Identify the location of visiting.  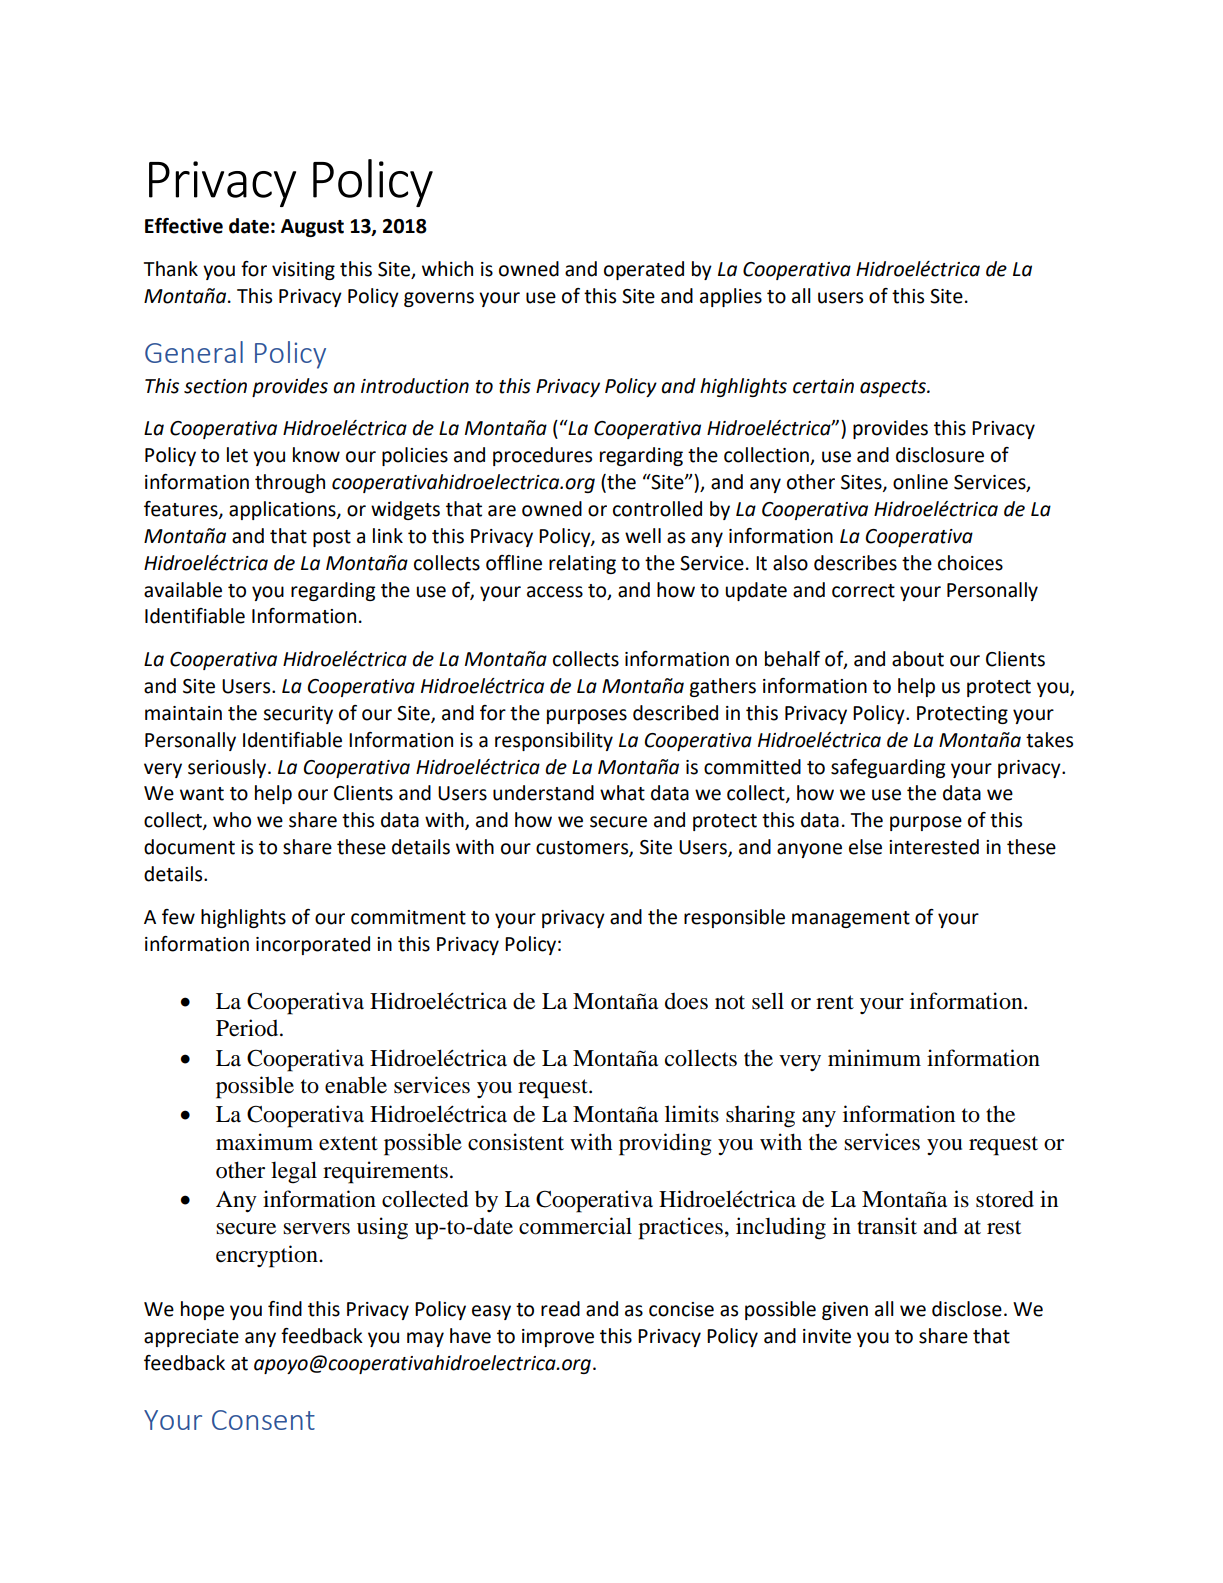
(303, 271).
